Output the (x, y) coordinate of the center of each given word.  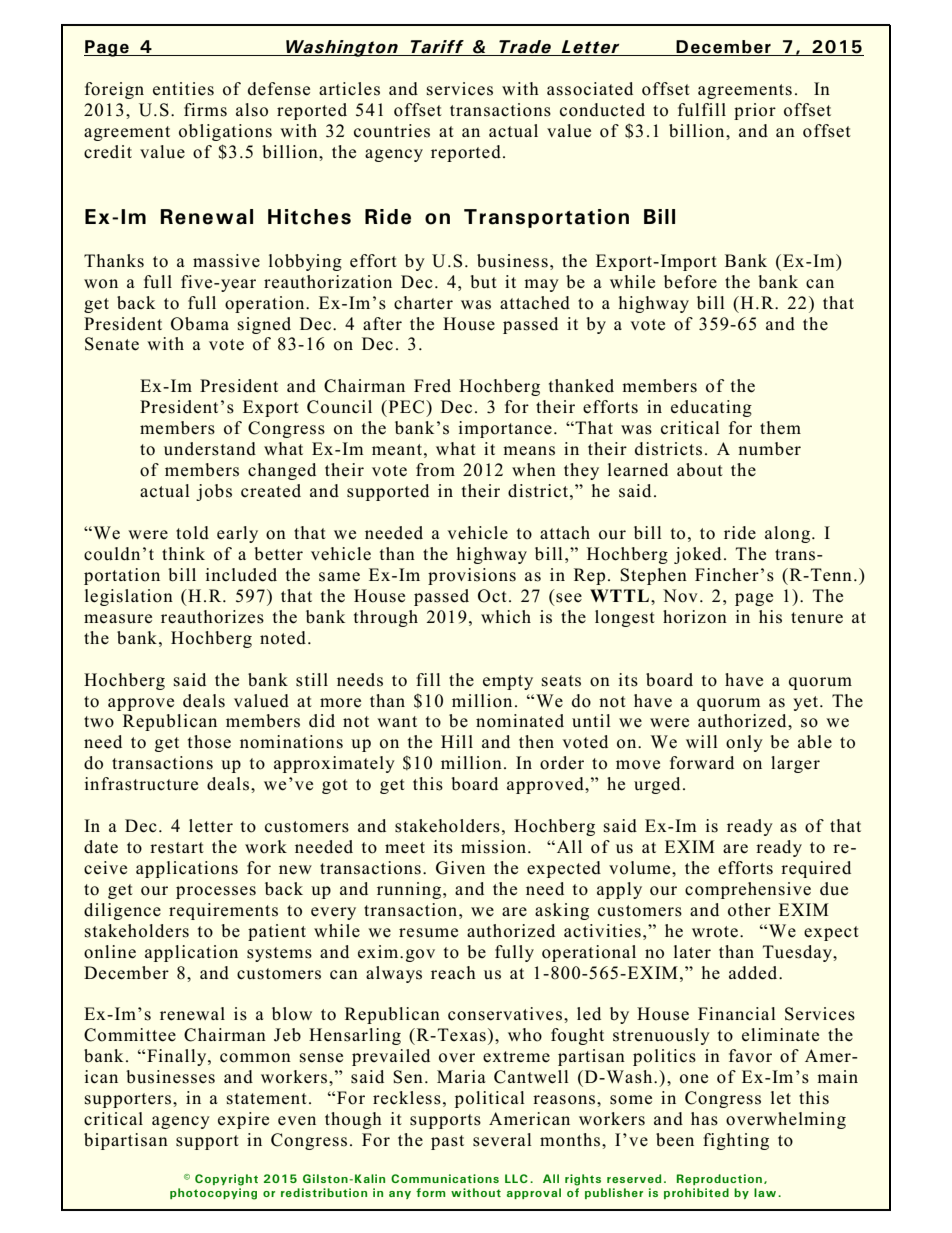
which (506, 617)
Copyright (226, 1180)
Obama (200, 324)
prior (755, 111)
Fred (432, 386)
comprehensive (748, 890)
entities (183, 89)
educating (711, 408)
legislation (129, 597)
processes (216, 892)
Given (460, 868)
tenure (817, 618)
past (447, 1142)
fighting (736, 1141)
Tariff (437, 48)
